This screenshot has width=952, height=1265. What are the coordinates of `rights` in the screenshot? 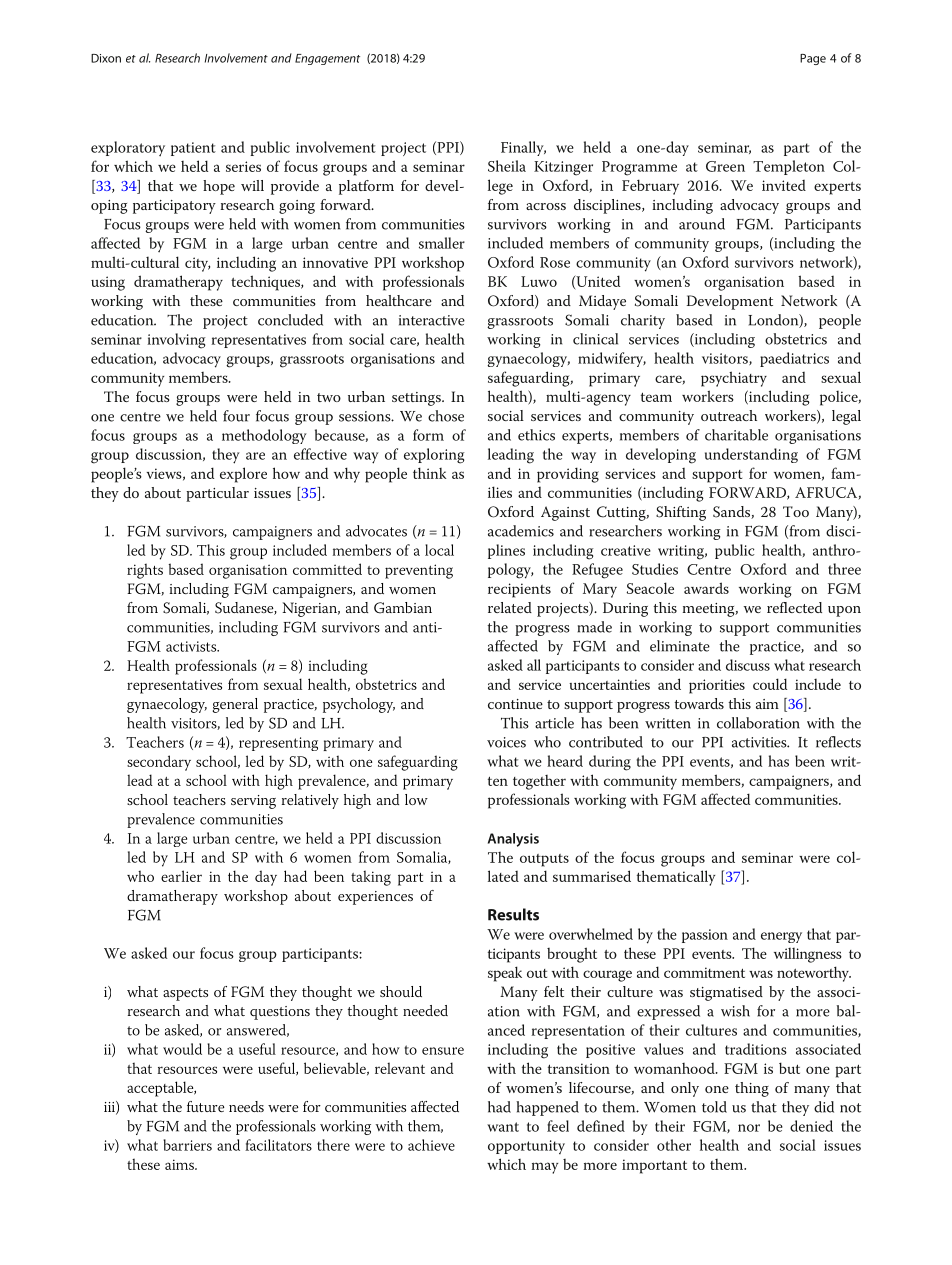 It's located at (145, 571).
